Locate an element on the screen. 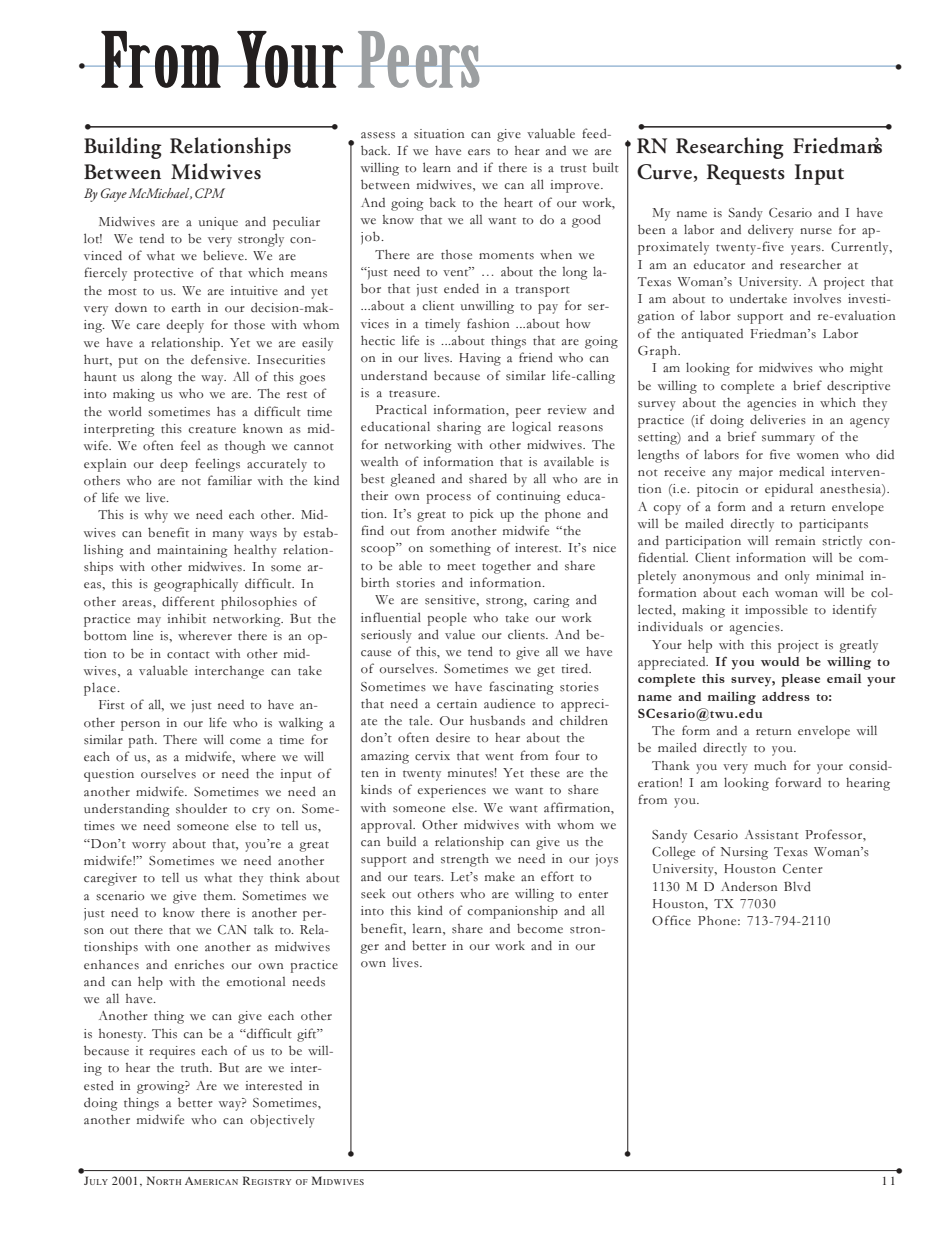 The image size is (952, 1233). remain is located at coordinates (795, 541).
